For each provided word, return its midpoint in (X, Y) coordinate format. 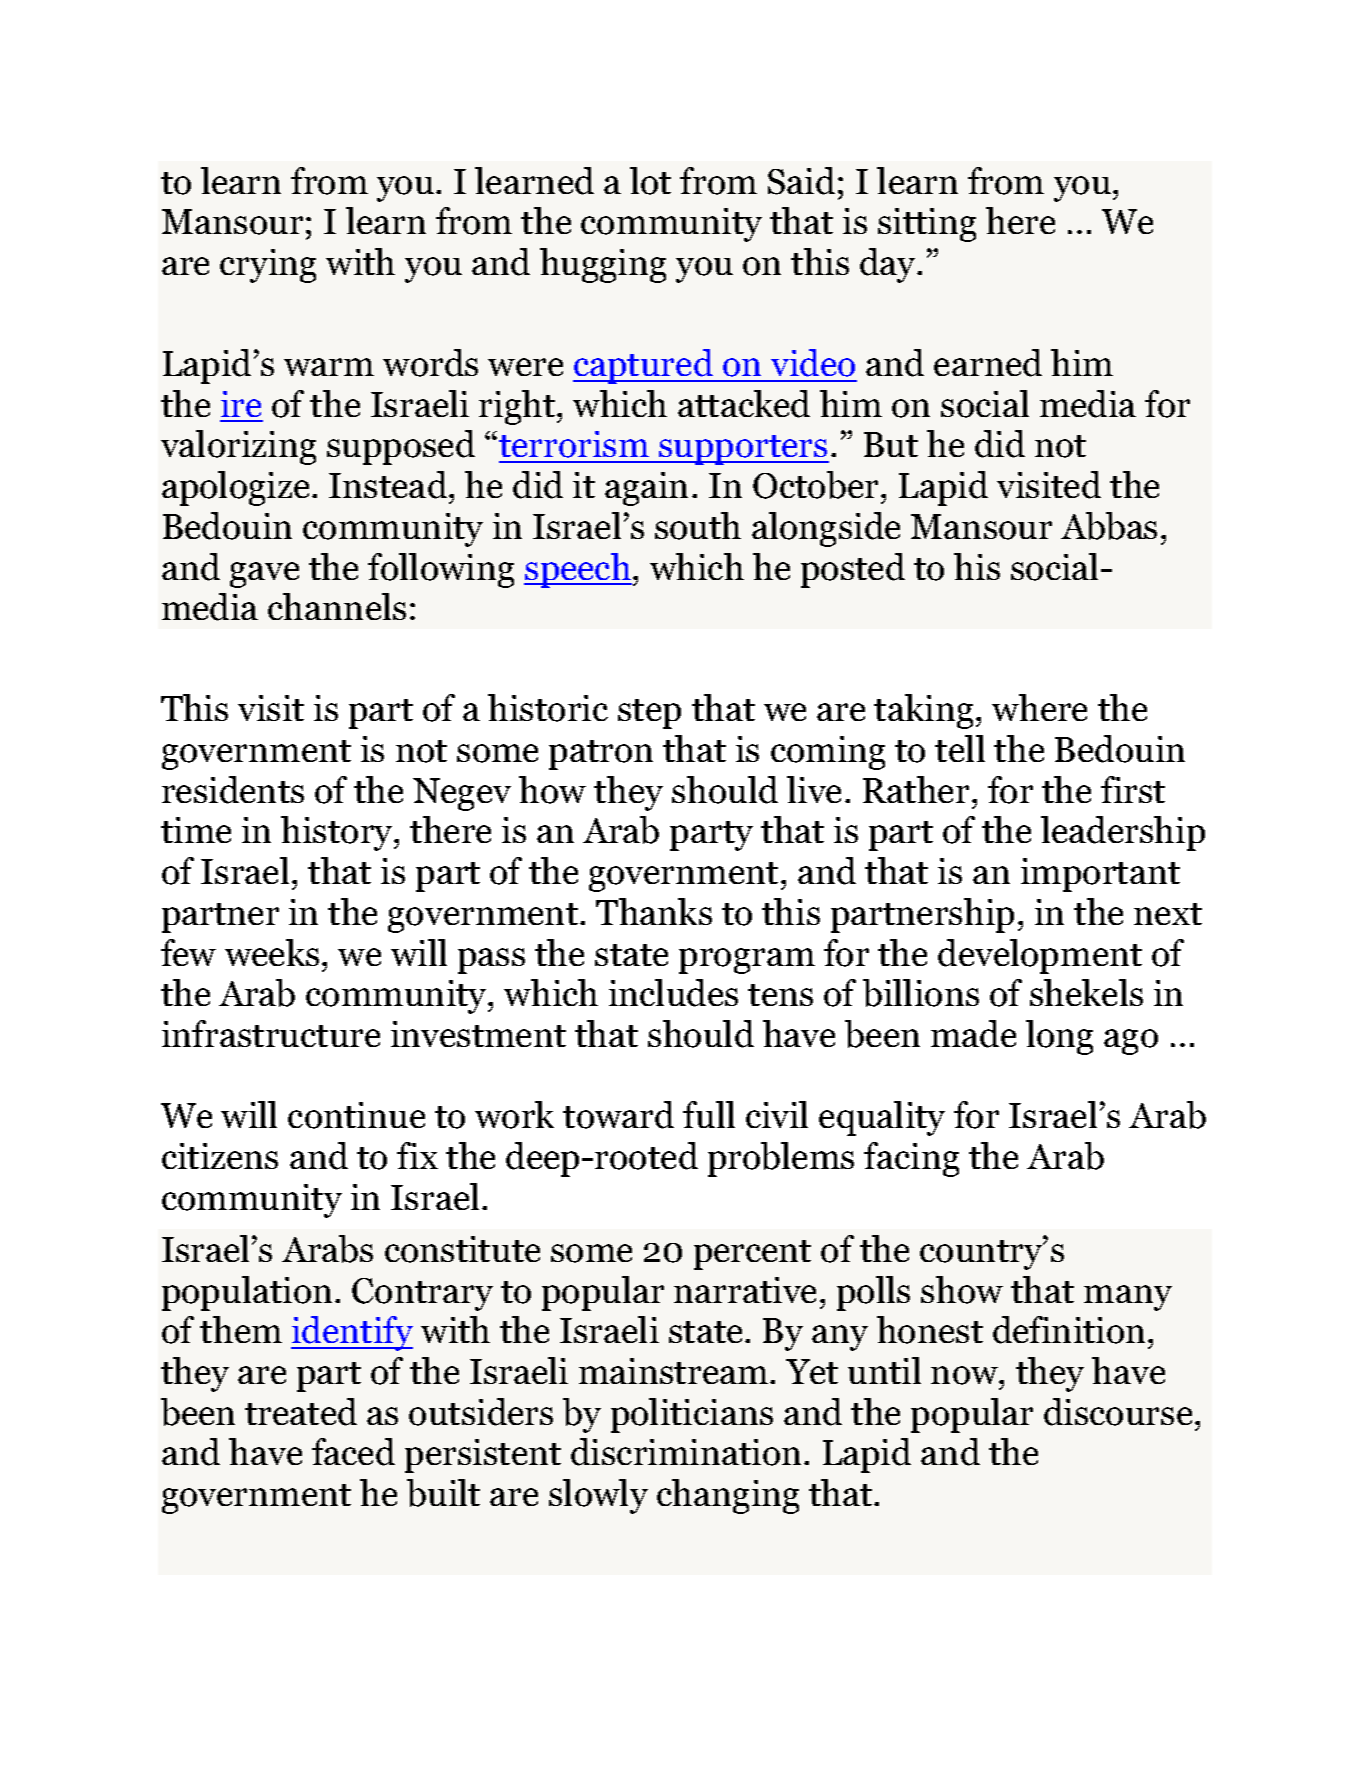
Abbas (1109, 526)
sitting (927, 225)
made (973, 1034)
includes (673, 993)
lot (650, 181)
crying (268, 266)
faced (353, 1452)
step (649, 714)
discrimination (686, 1452)
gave (264, 575)
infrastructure (271, 1033)
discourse (1118, 1412)
